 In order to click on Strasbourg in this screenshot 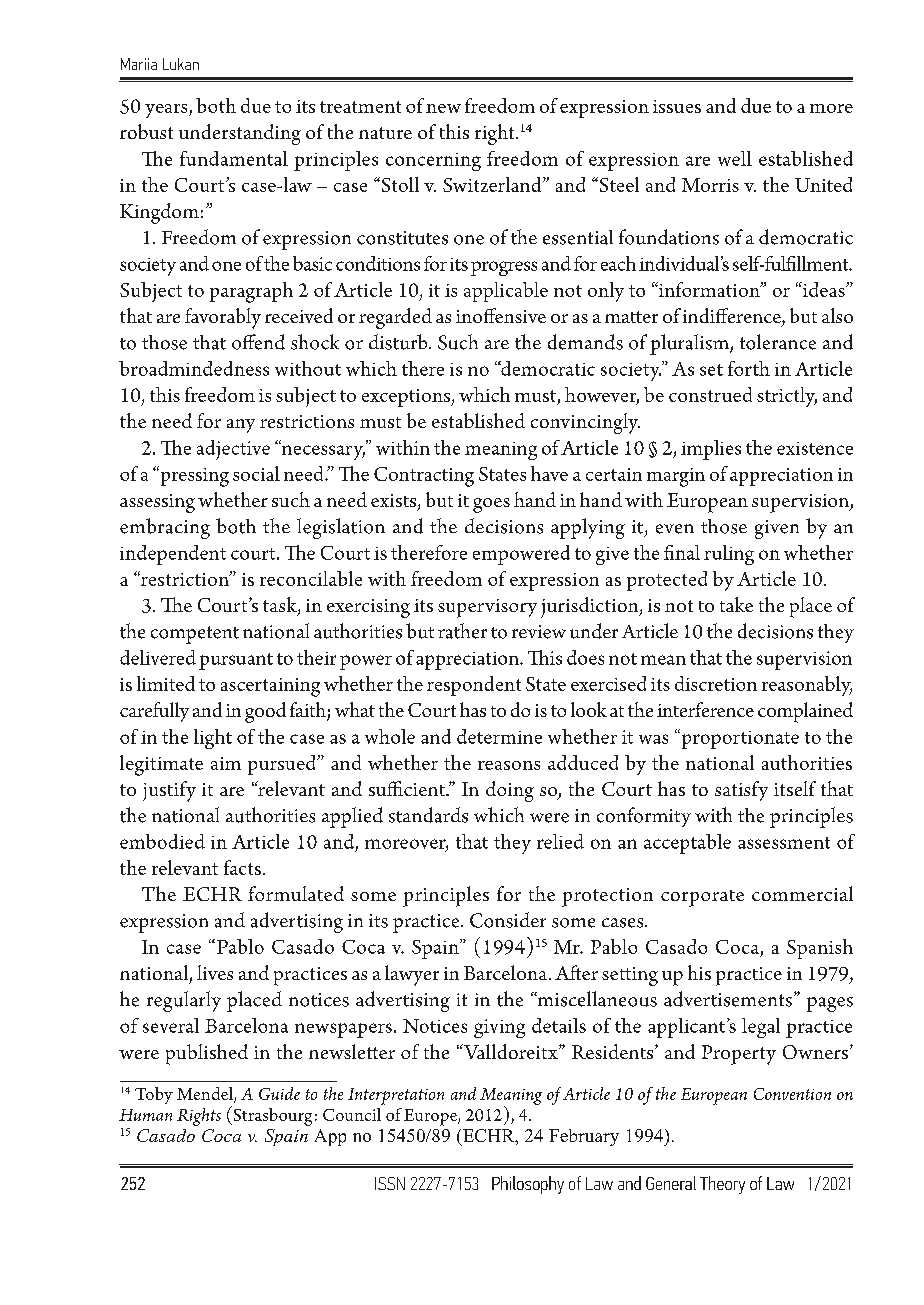, I will do `click(271, 1116)`.
